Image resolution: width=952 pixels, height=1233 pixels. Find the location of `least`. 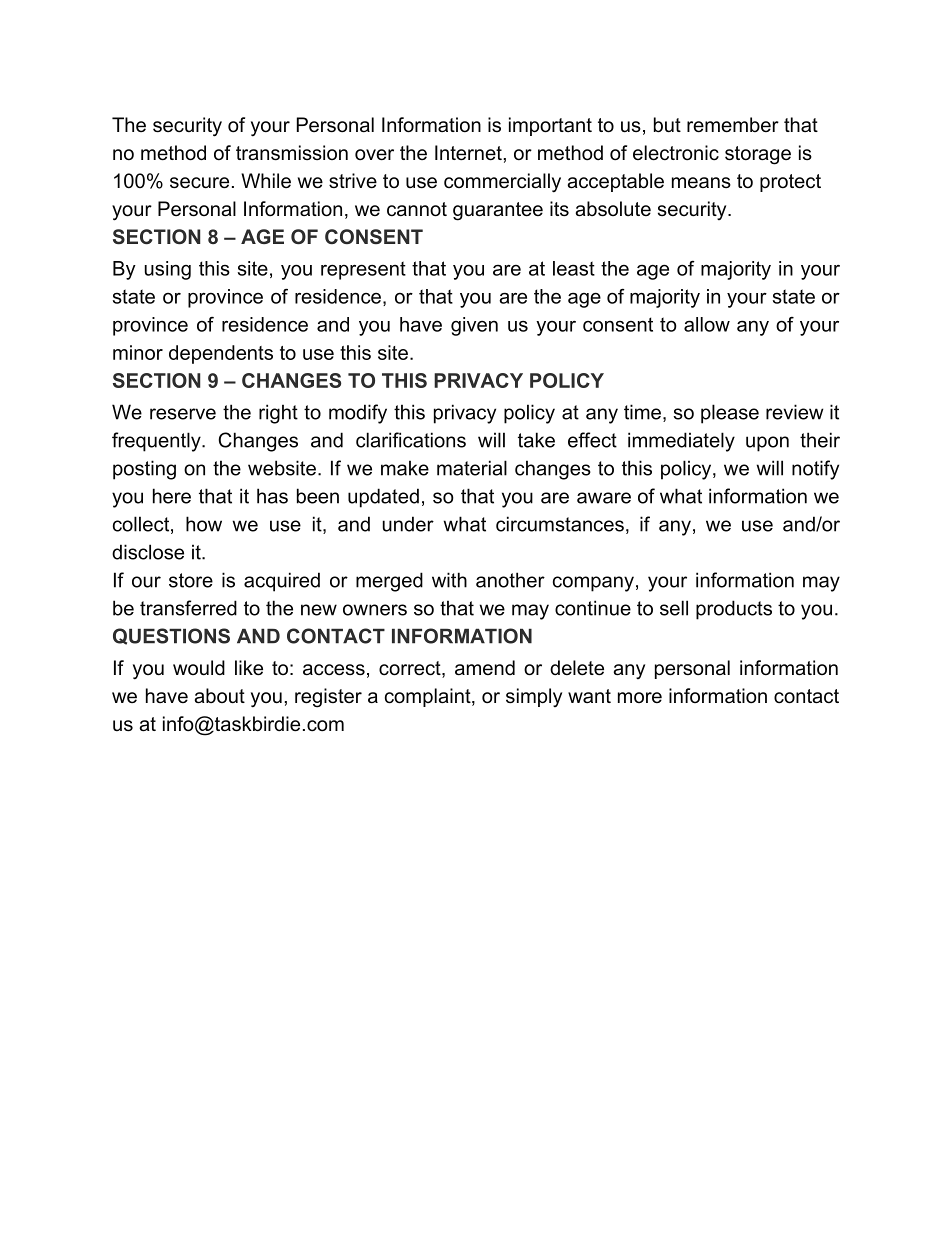

least is located at coordinates (574, 268).
